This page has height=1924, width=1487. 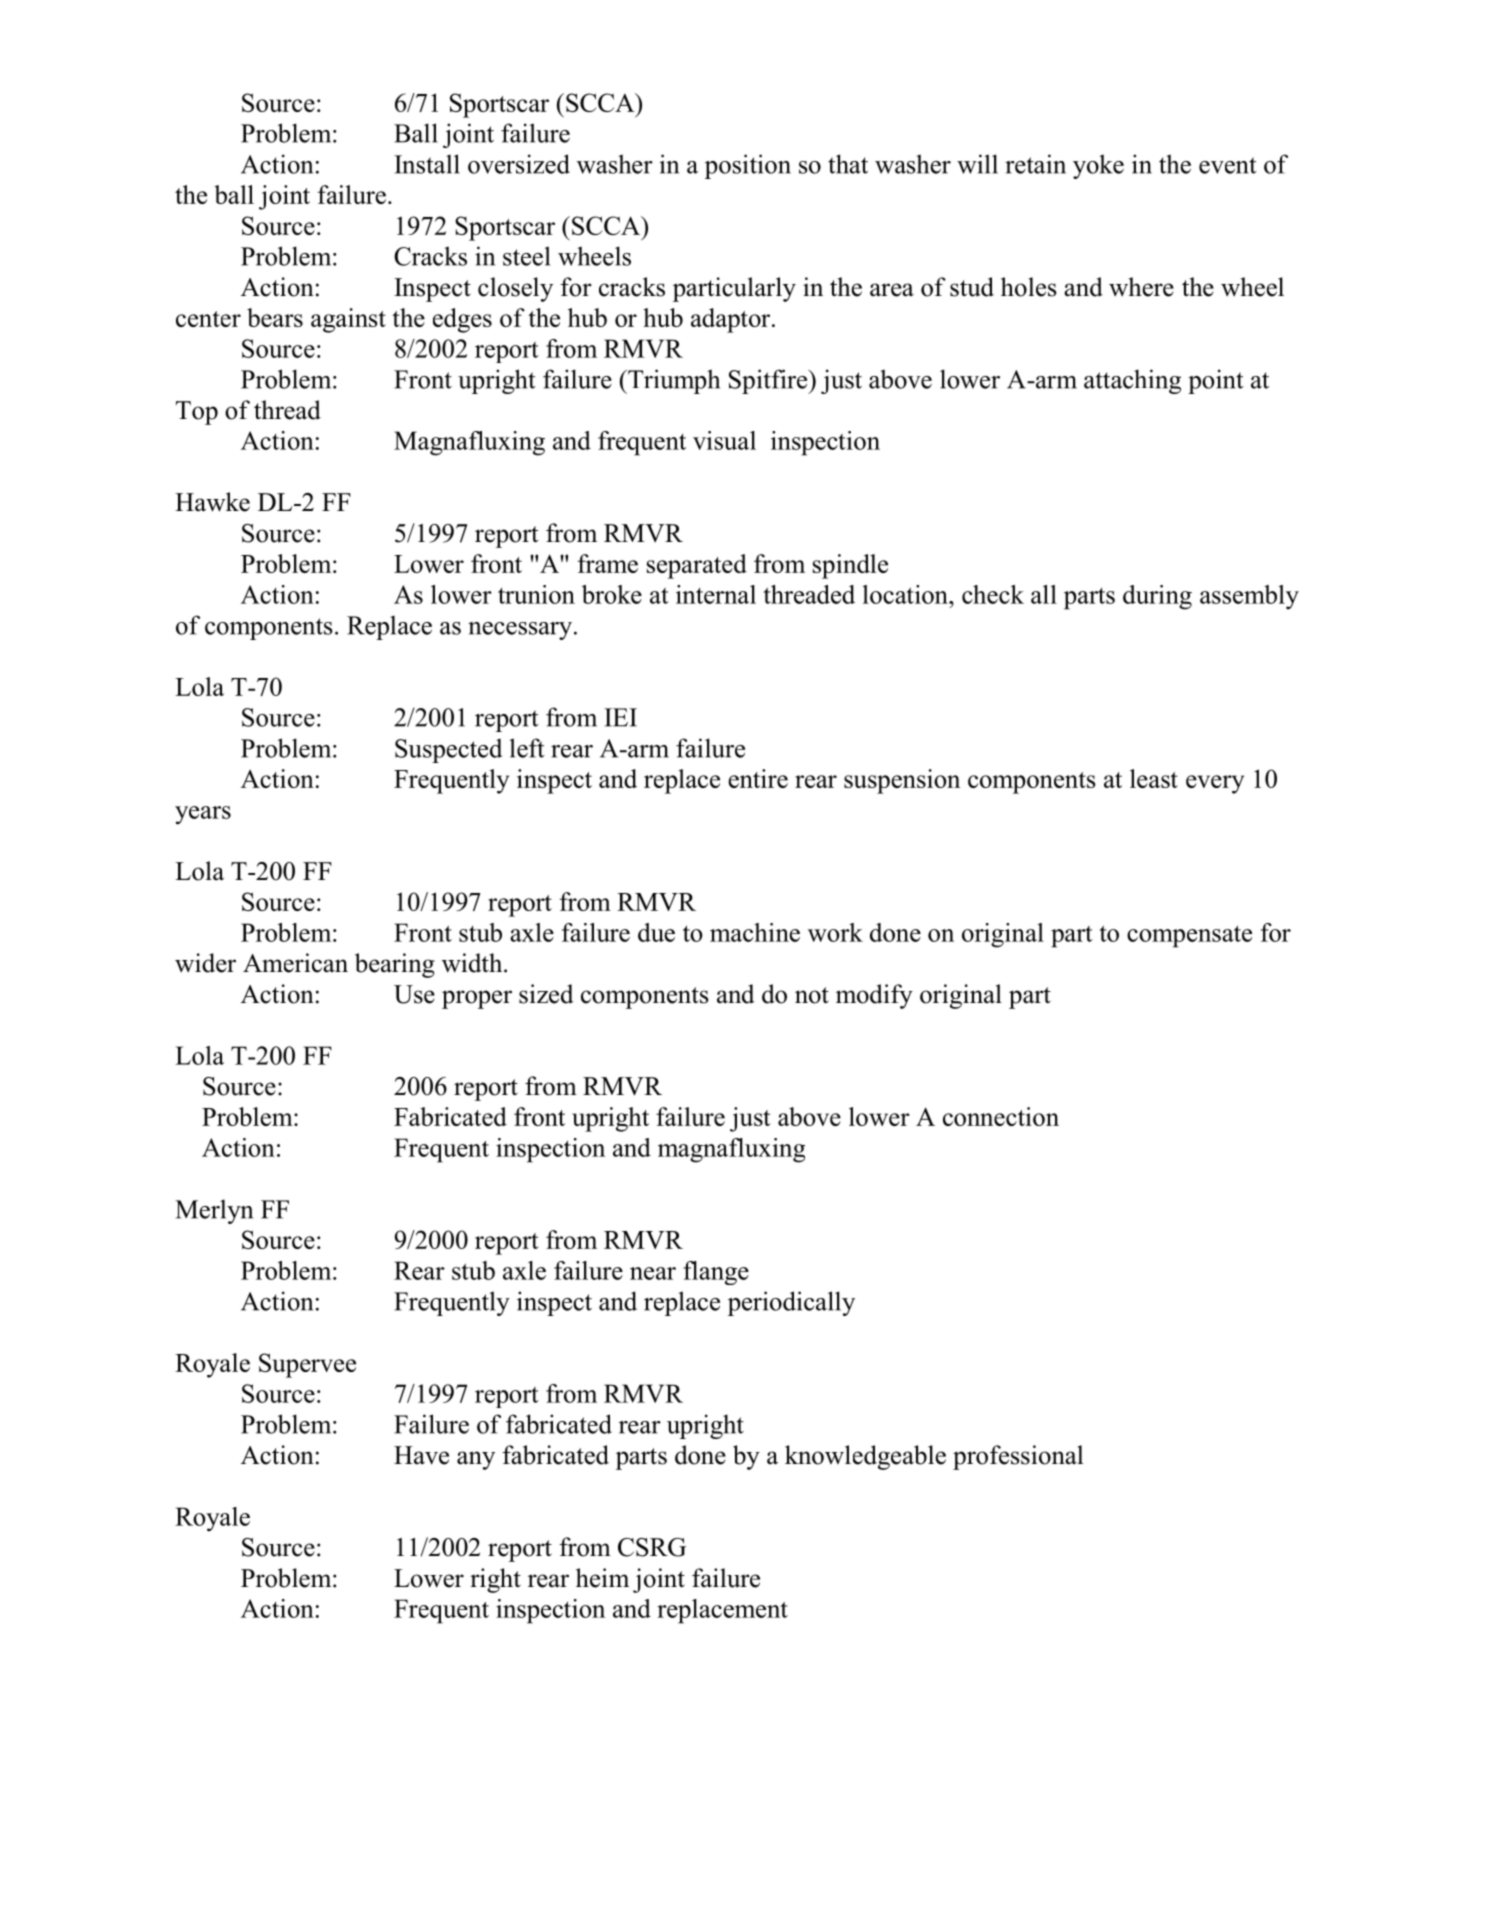 What do you see at coordinates (1018, 1457) in the page?
I see `professional` at bounding box center [1018, 1457].
